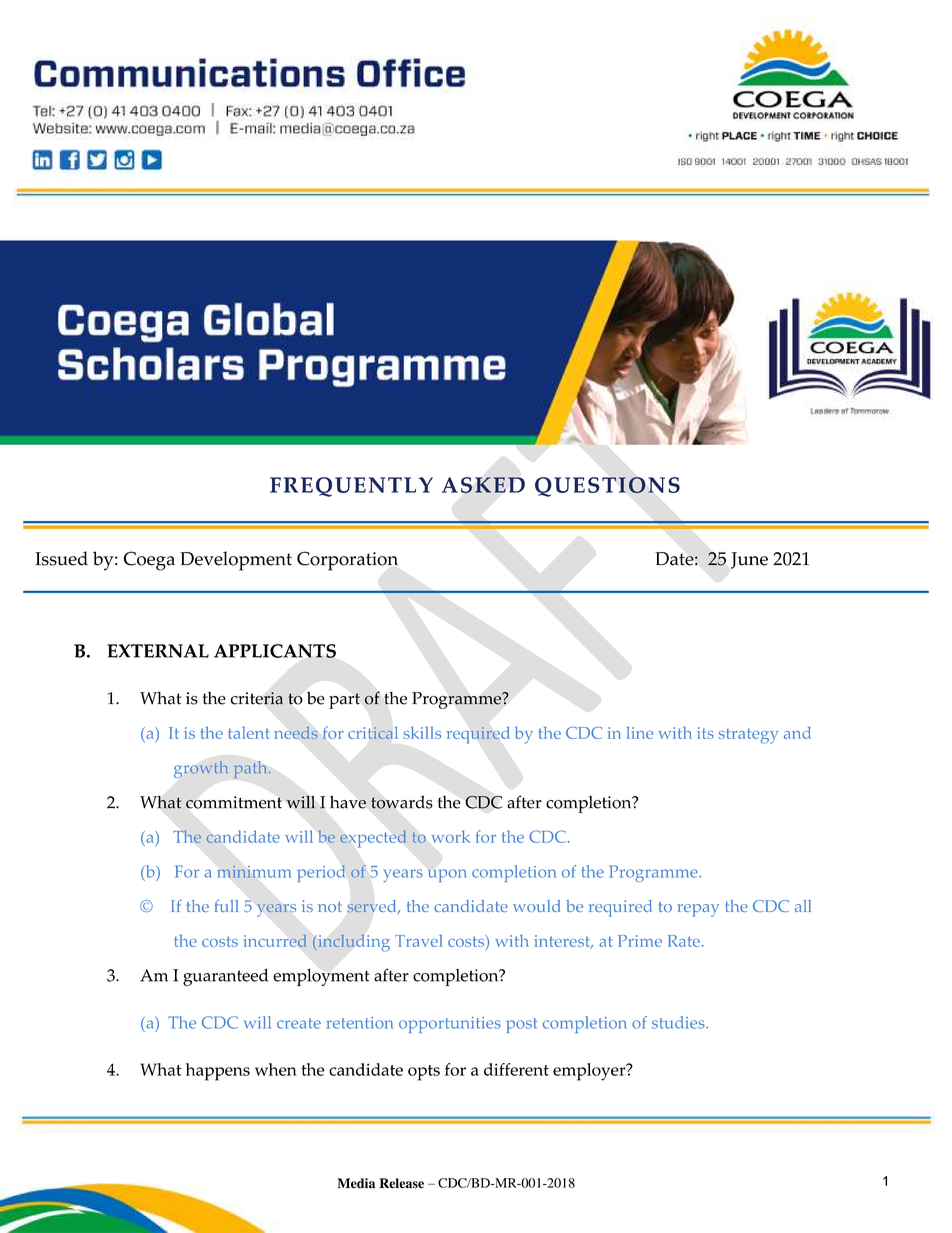 This image has height=1233, width=952. What do you see at coordinates (158, 651) in the image?
I see `EXTERNAL` at bounding box center [158, 651].
